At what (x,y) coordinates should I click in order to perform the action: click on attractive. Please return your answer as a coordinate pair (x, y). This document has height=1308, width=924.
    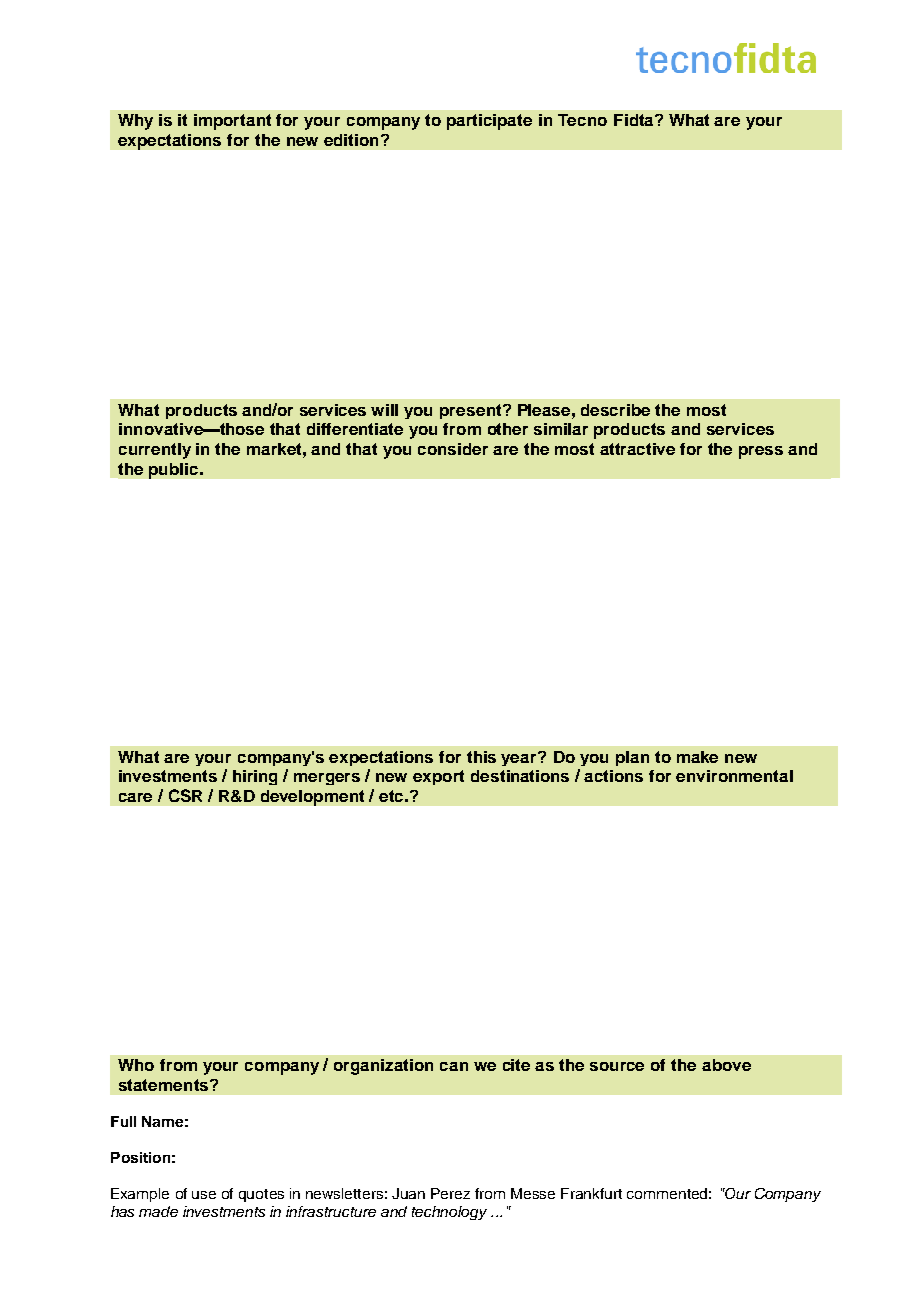
    Looking at the image, I should click on (637, 449).
